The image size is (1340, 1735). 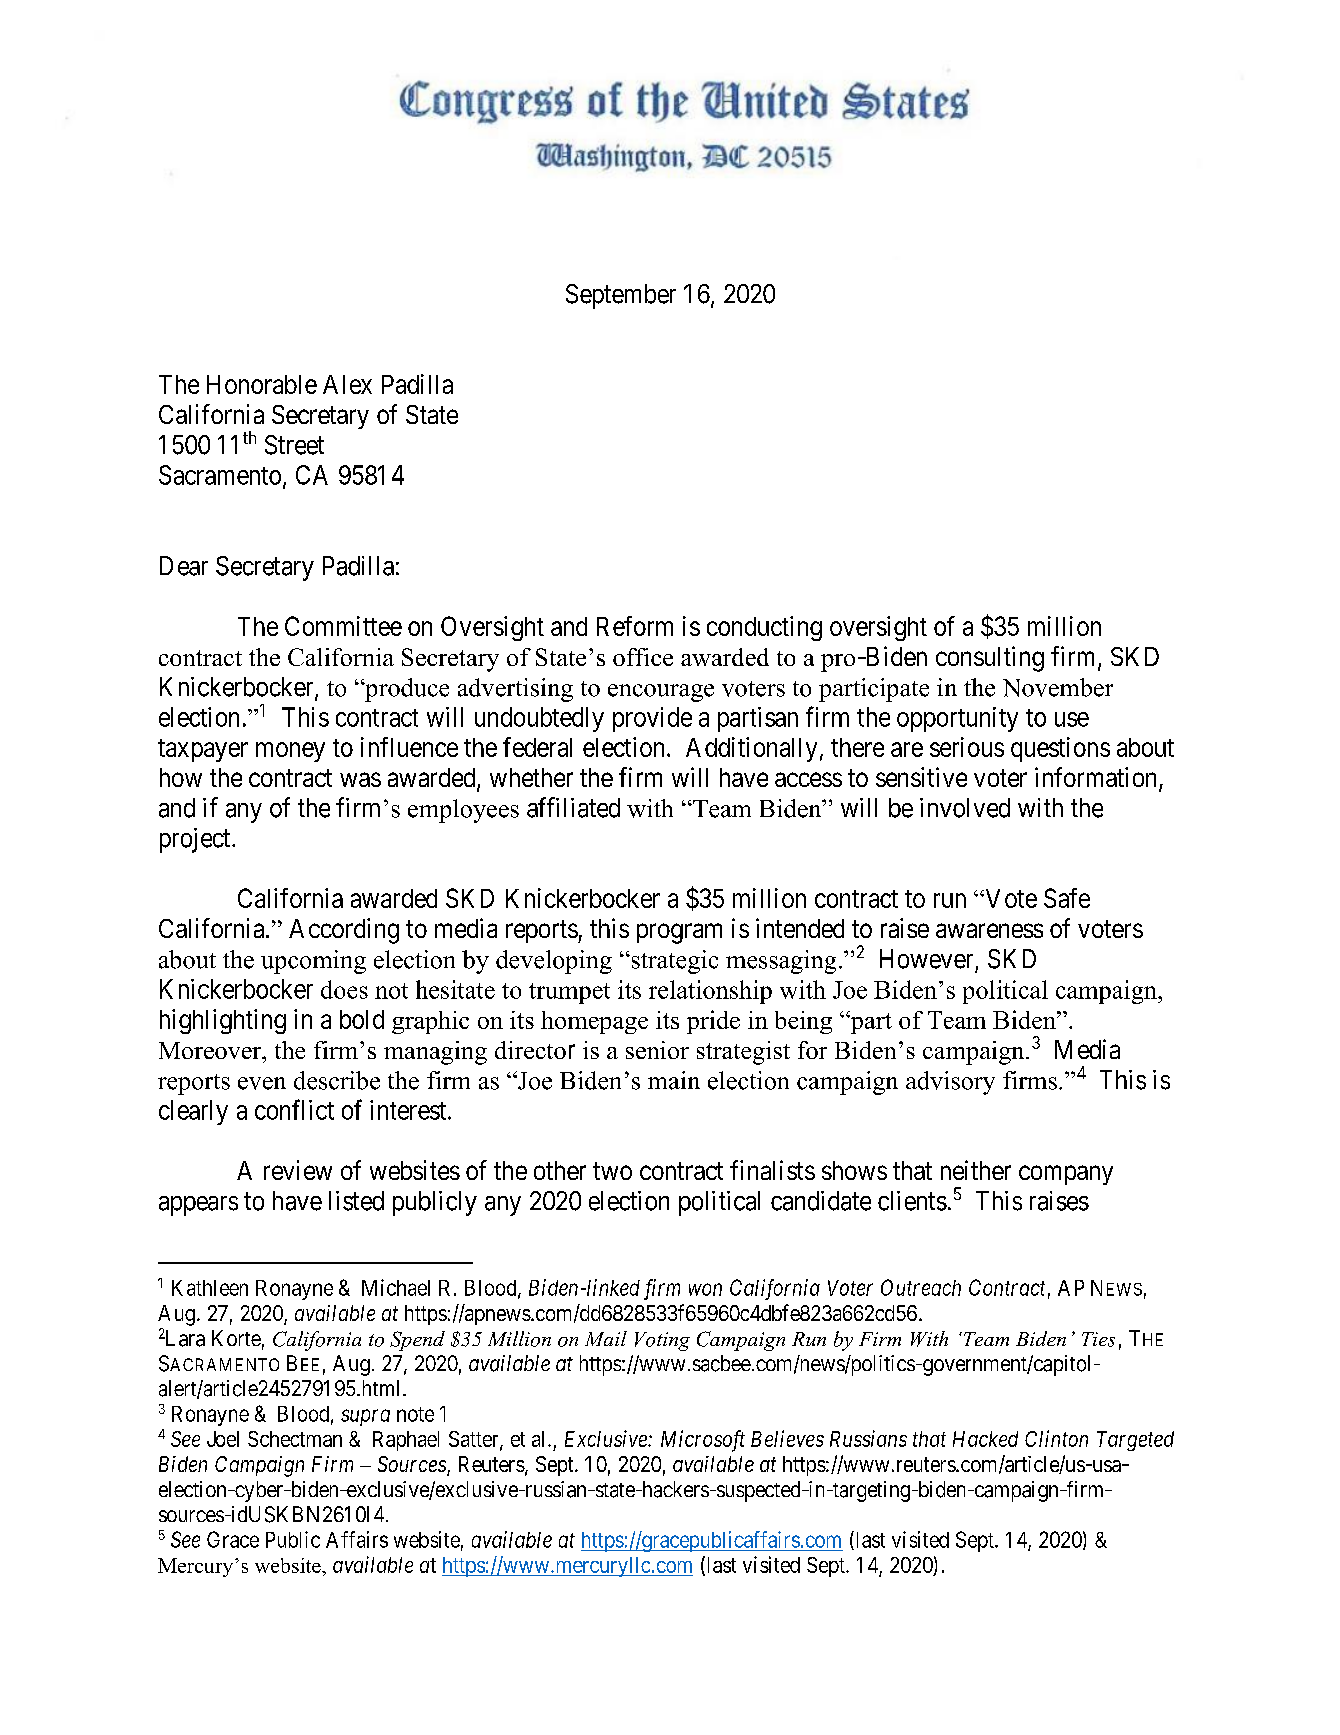 I want to click on supra, so click(x=365, y=1417).
